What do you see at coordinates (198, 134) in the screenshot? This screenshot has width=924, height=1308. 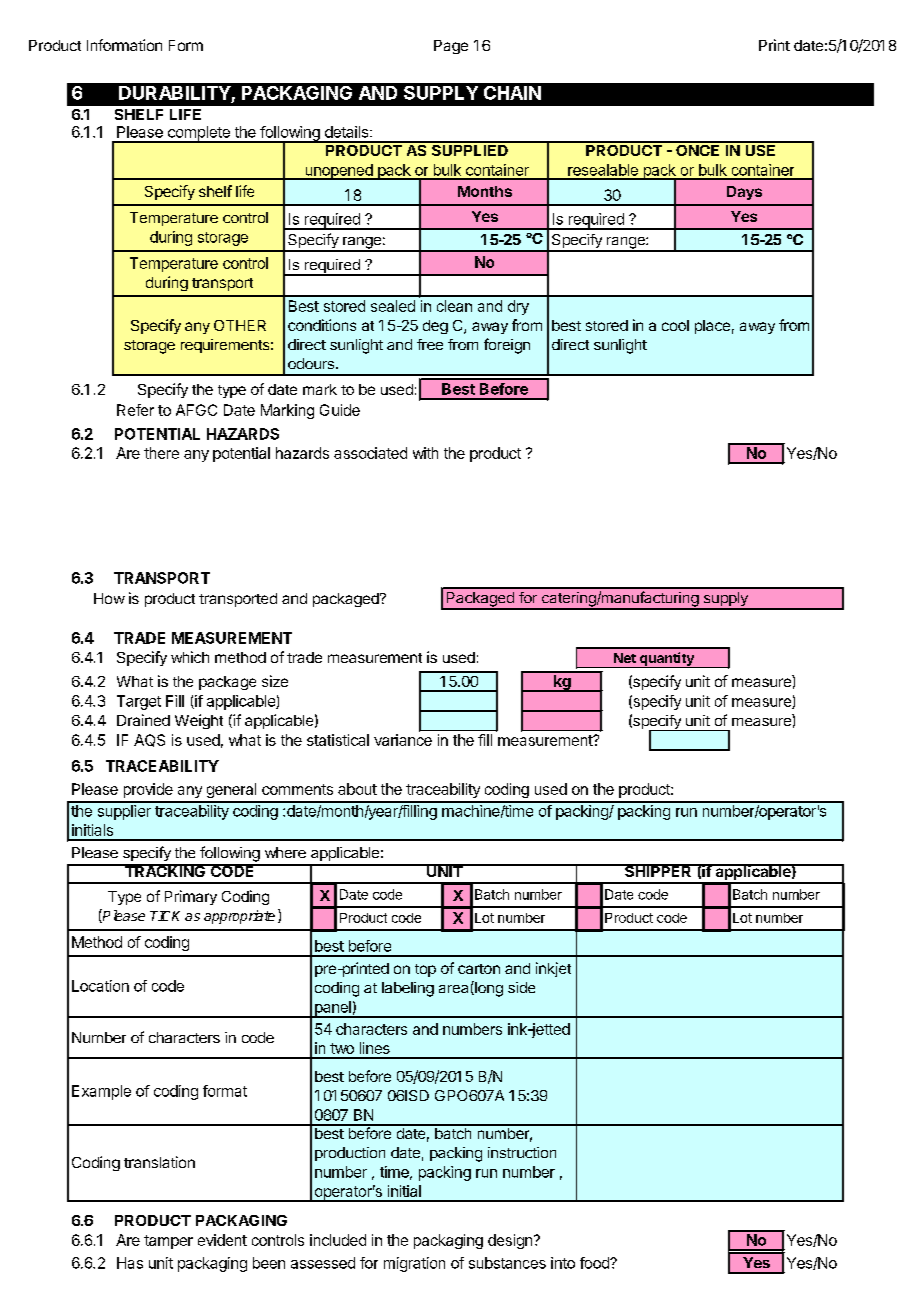 I see `complete` at bounding box center [198, 134].
